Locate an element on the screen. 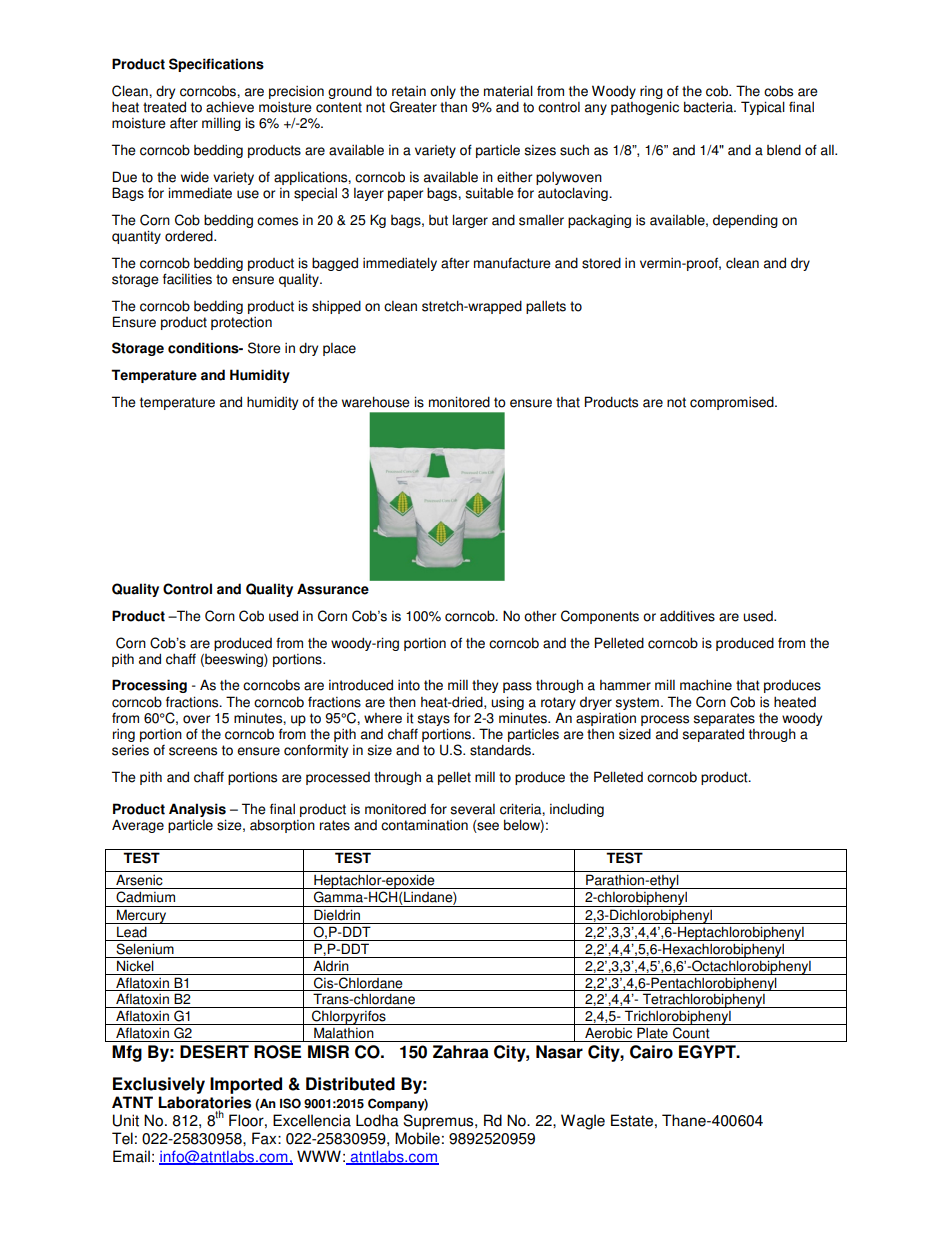 This screenshot has width=952, height=1233. depending is located at coordinates (745, 221).
